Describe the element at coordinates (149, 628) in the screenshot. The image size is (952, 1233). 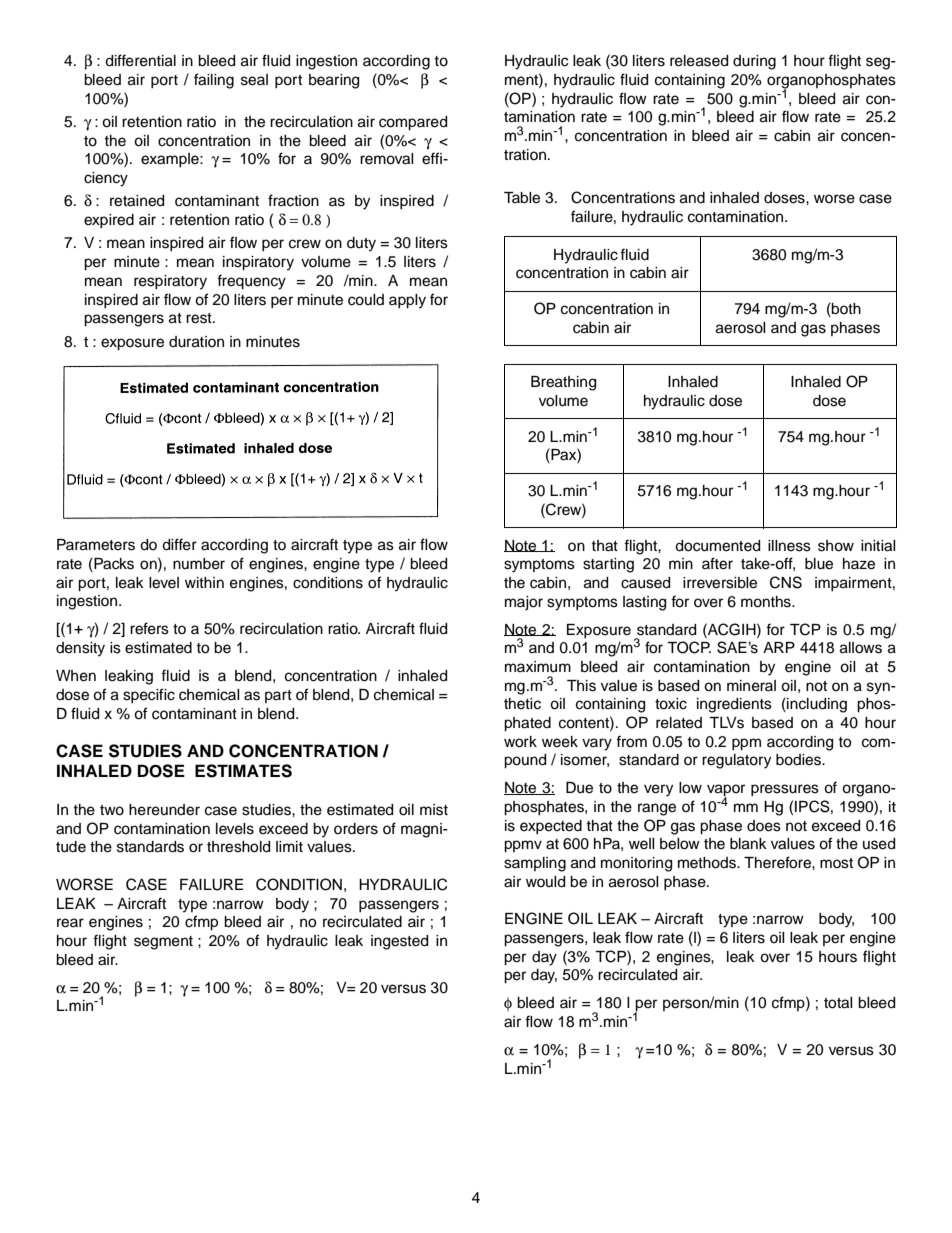
I see `refers` at that location.
